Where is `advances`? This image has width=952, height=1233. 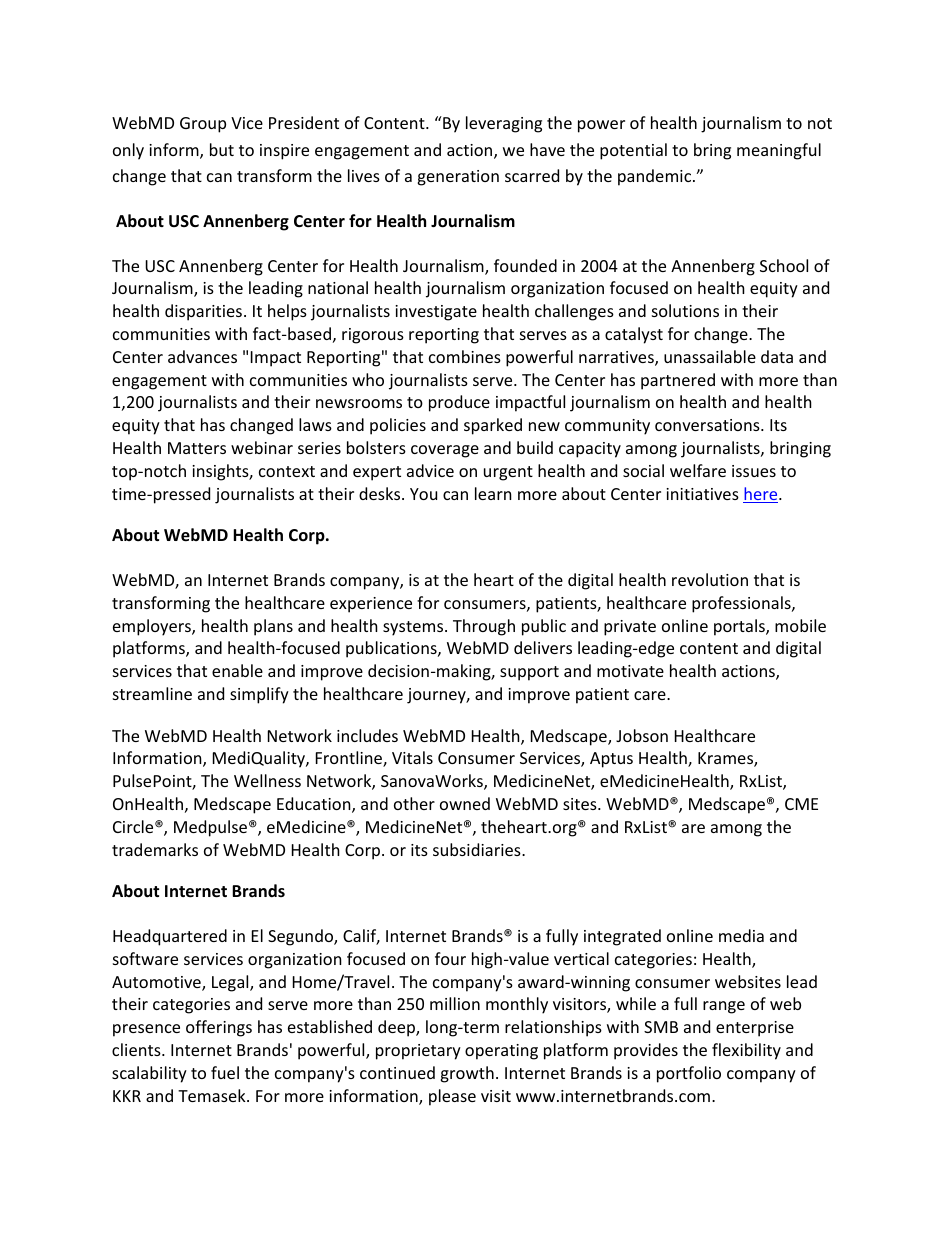
advances is located at coordinates (202, 356).
